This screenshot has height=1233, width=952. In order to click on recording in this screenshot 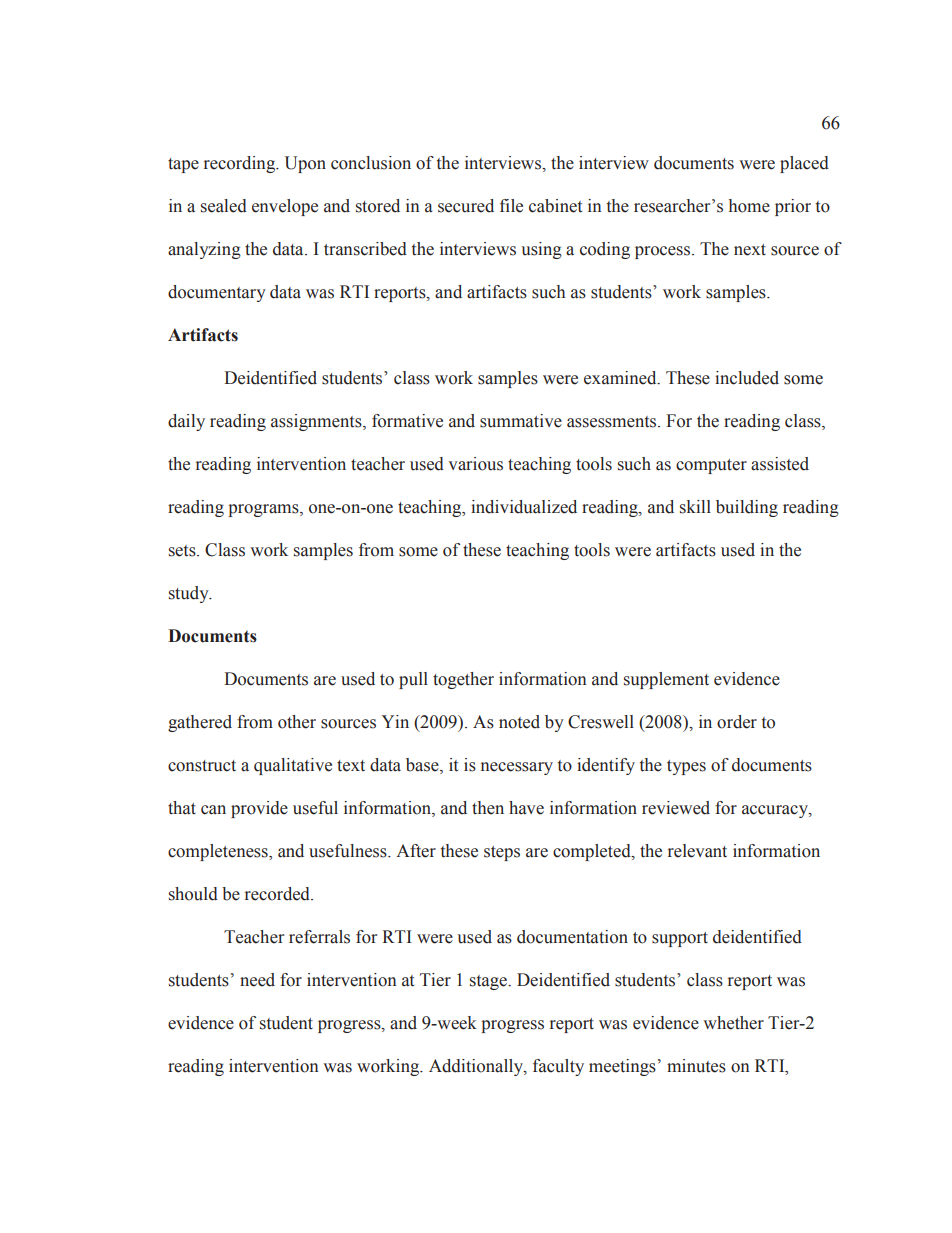, I will do `click(241, 164)`.
